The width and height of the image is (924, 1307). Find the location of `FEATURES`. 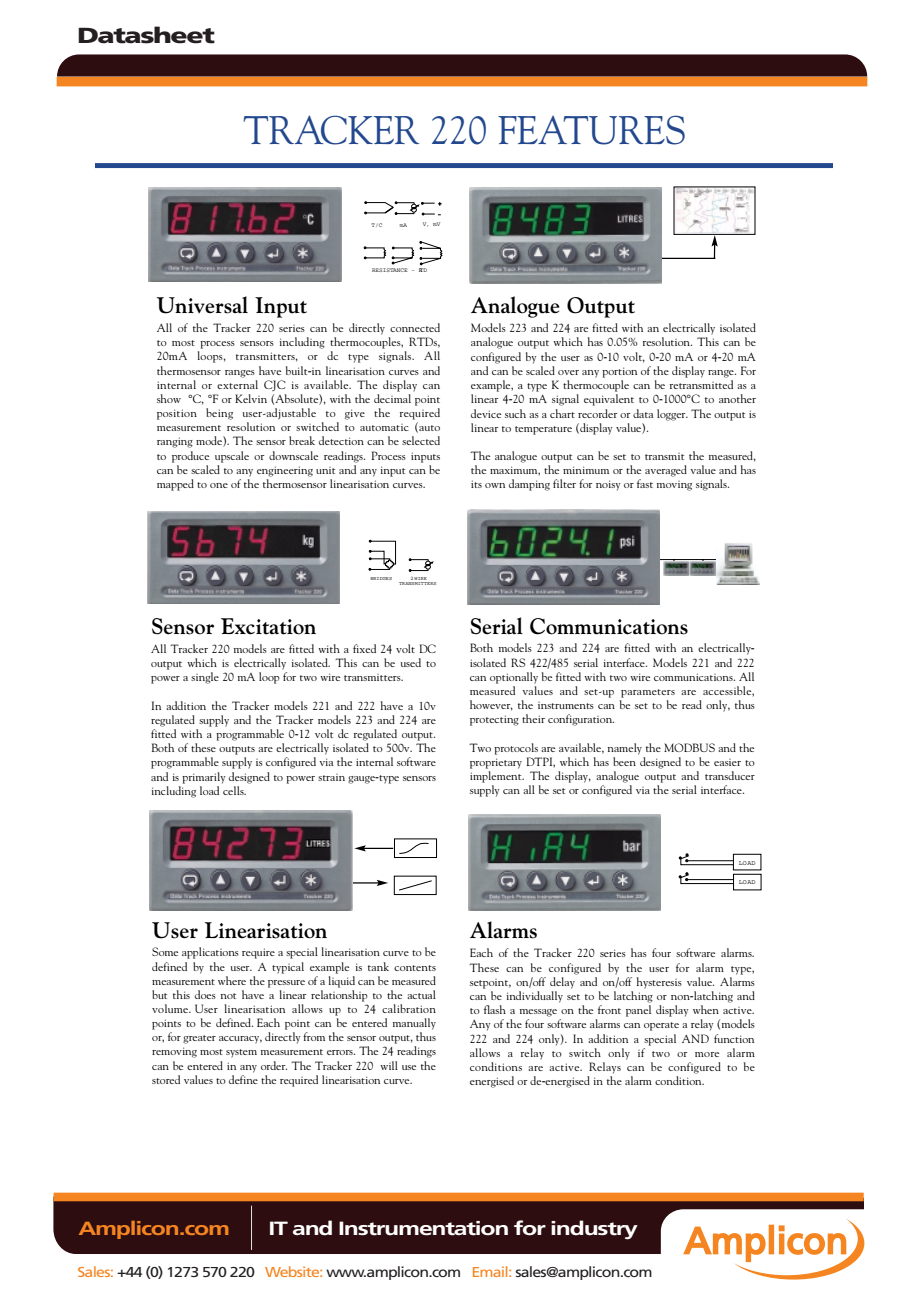

FEATURES is located at coordinates (591, 130).
